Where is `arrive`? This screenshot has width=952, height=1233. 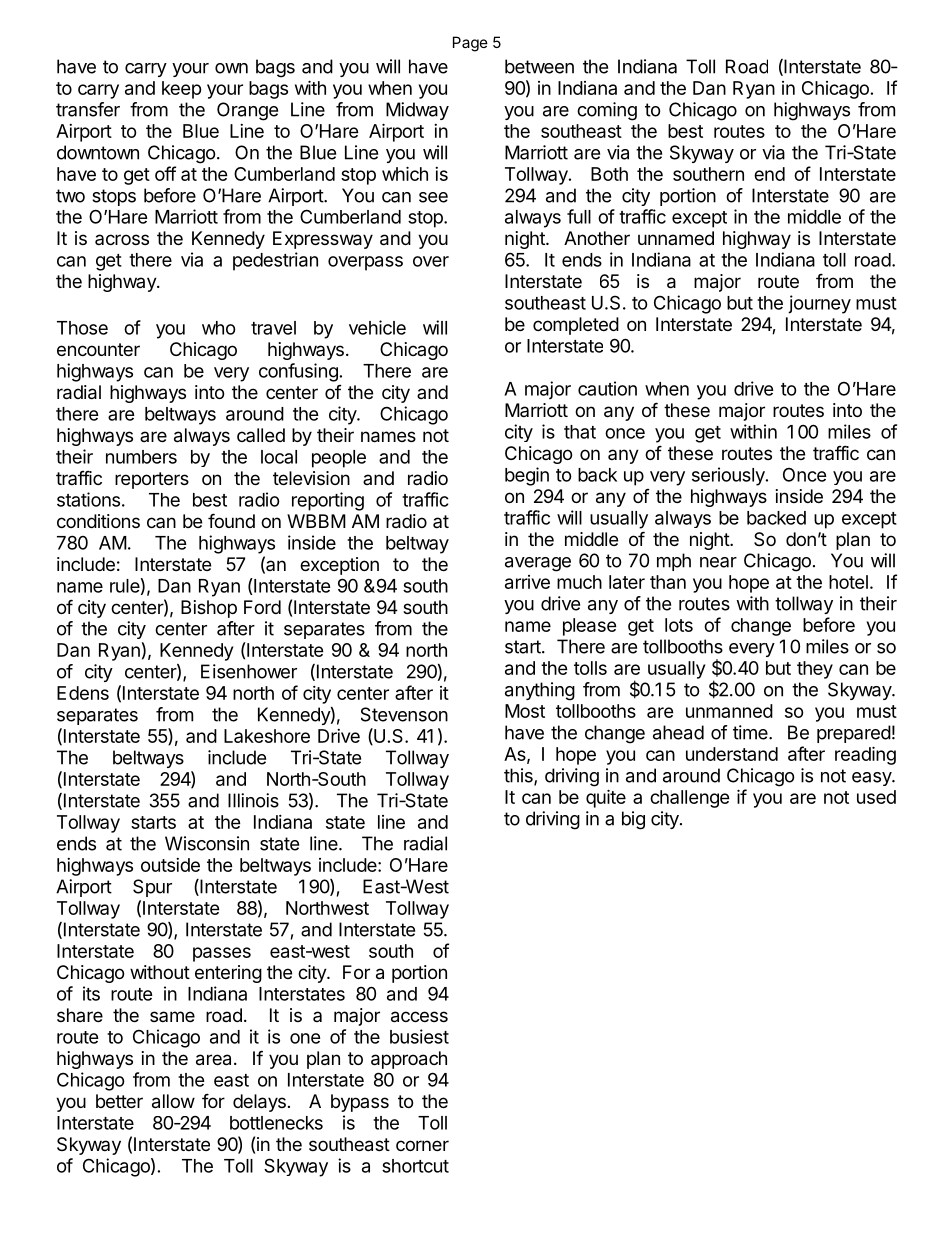
arrive is located at coordinates (527, 582).
